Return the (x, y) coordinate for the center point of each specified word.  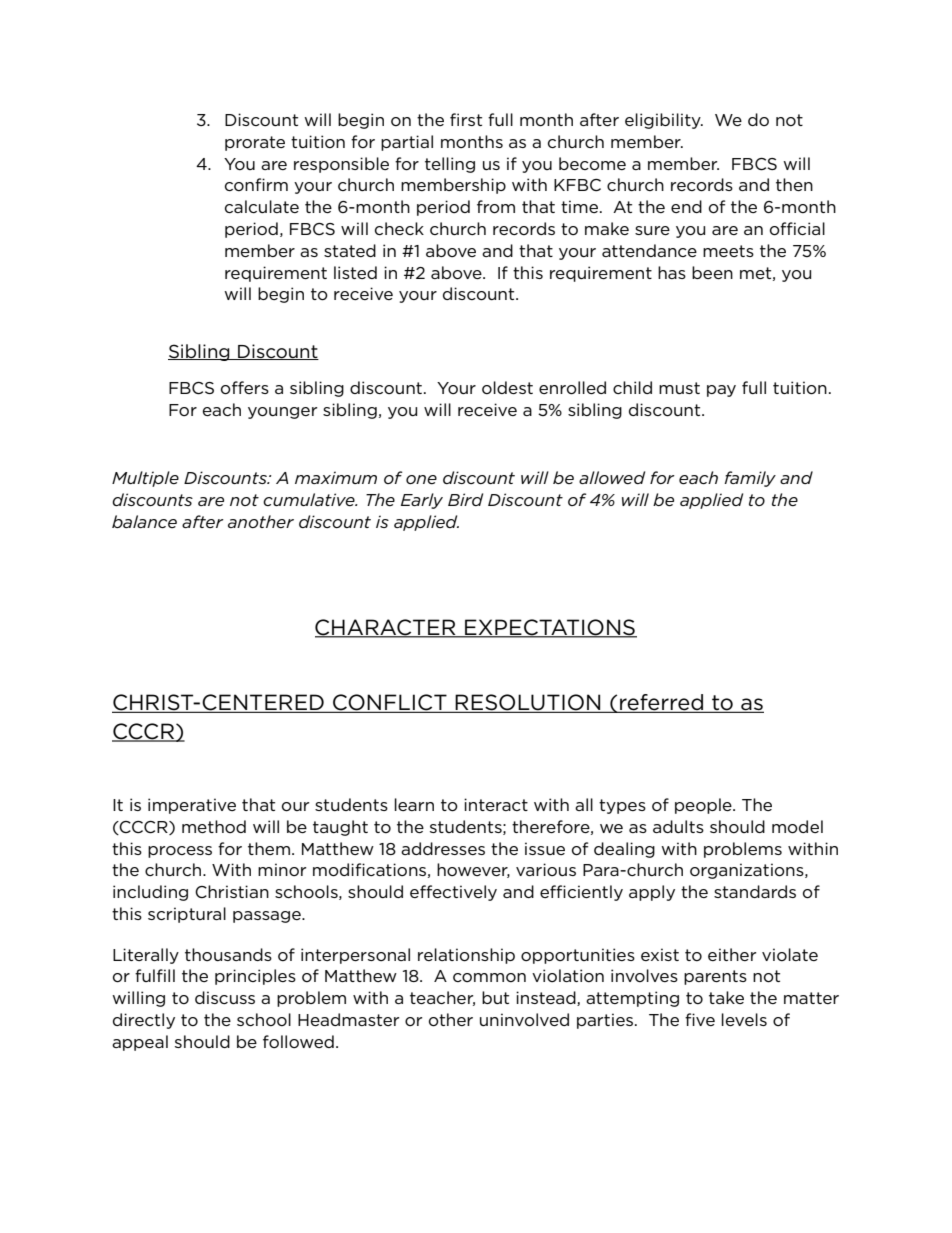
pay (721, 391)
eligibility (664, 121)
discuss (225, 997)
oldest (507, 387)
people (704, 806)
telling (450, 165)
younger (282, 413)
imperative (192, 806)
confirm (256, 184)
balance (144, 521)
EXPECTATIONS (550, 628)
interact (496, 804)
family (750, 479)
